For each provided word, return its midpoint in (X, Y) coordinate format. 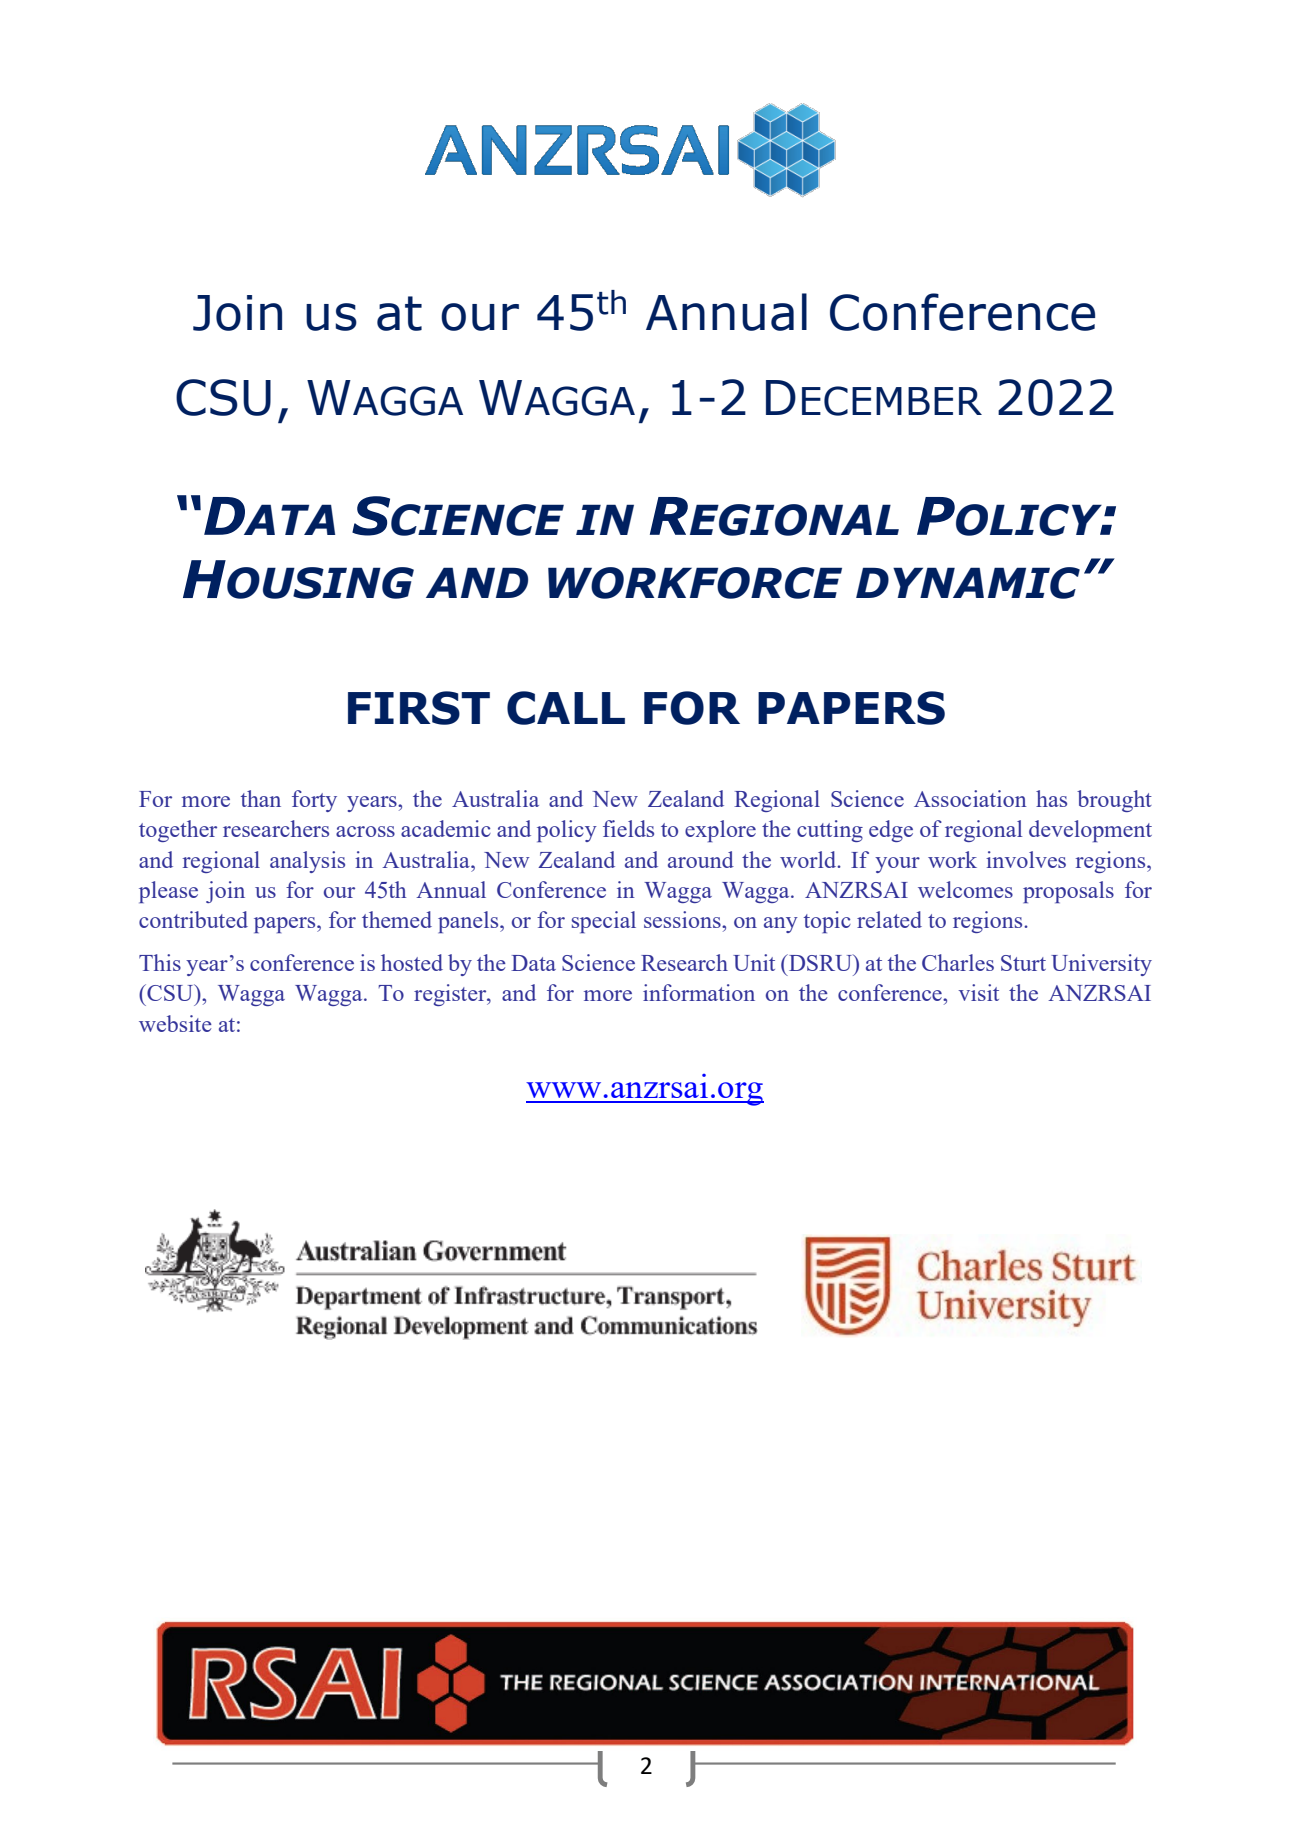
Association (970, 798)
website (175, 1023)
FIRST (419, 708)
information (699, 992)
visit (978, 992)
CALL (566, 708)
